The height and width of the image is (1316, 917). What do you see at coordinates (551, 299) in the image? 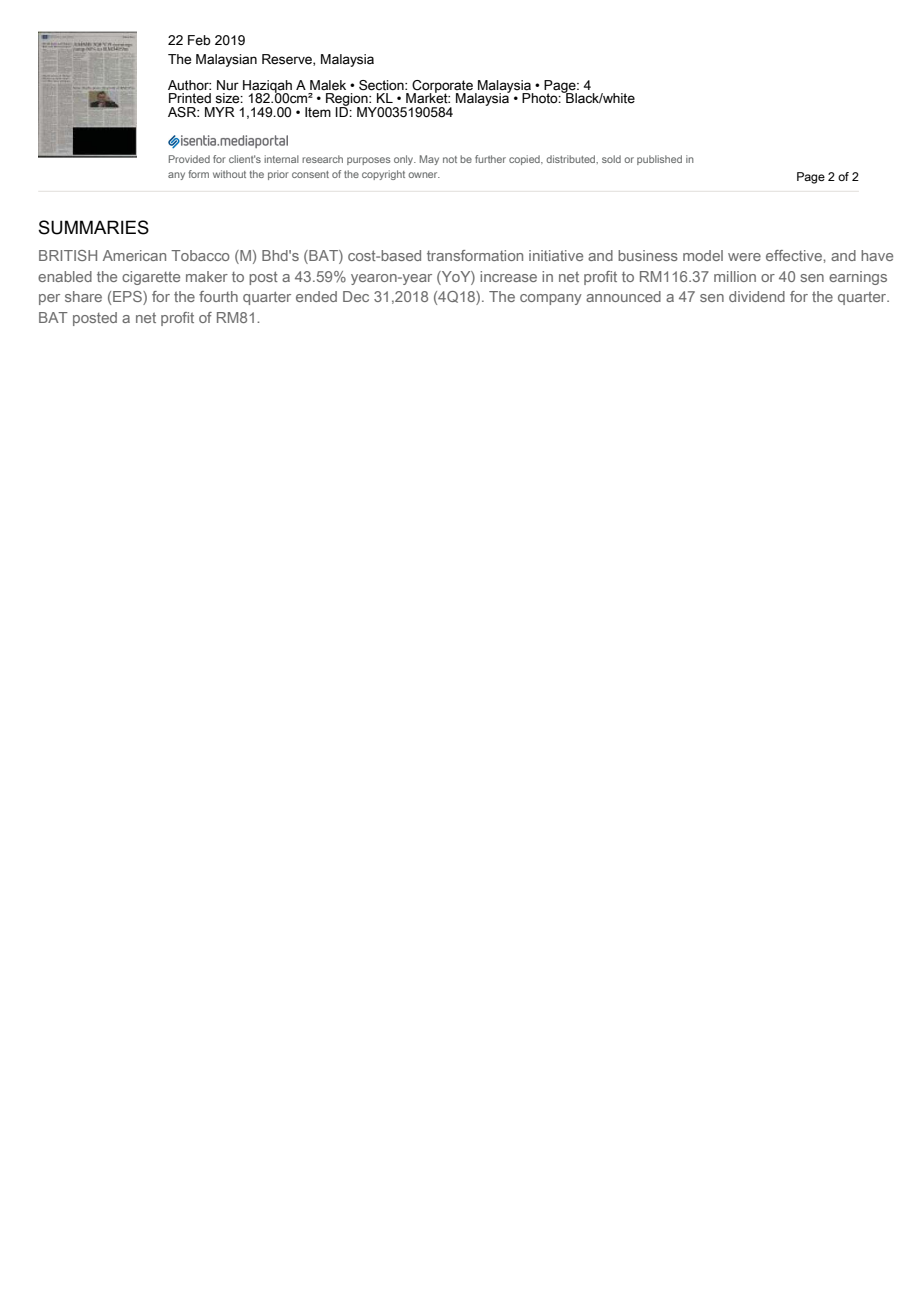
I see `company` at bounding box center [551, 299].
